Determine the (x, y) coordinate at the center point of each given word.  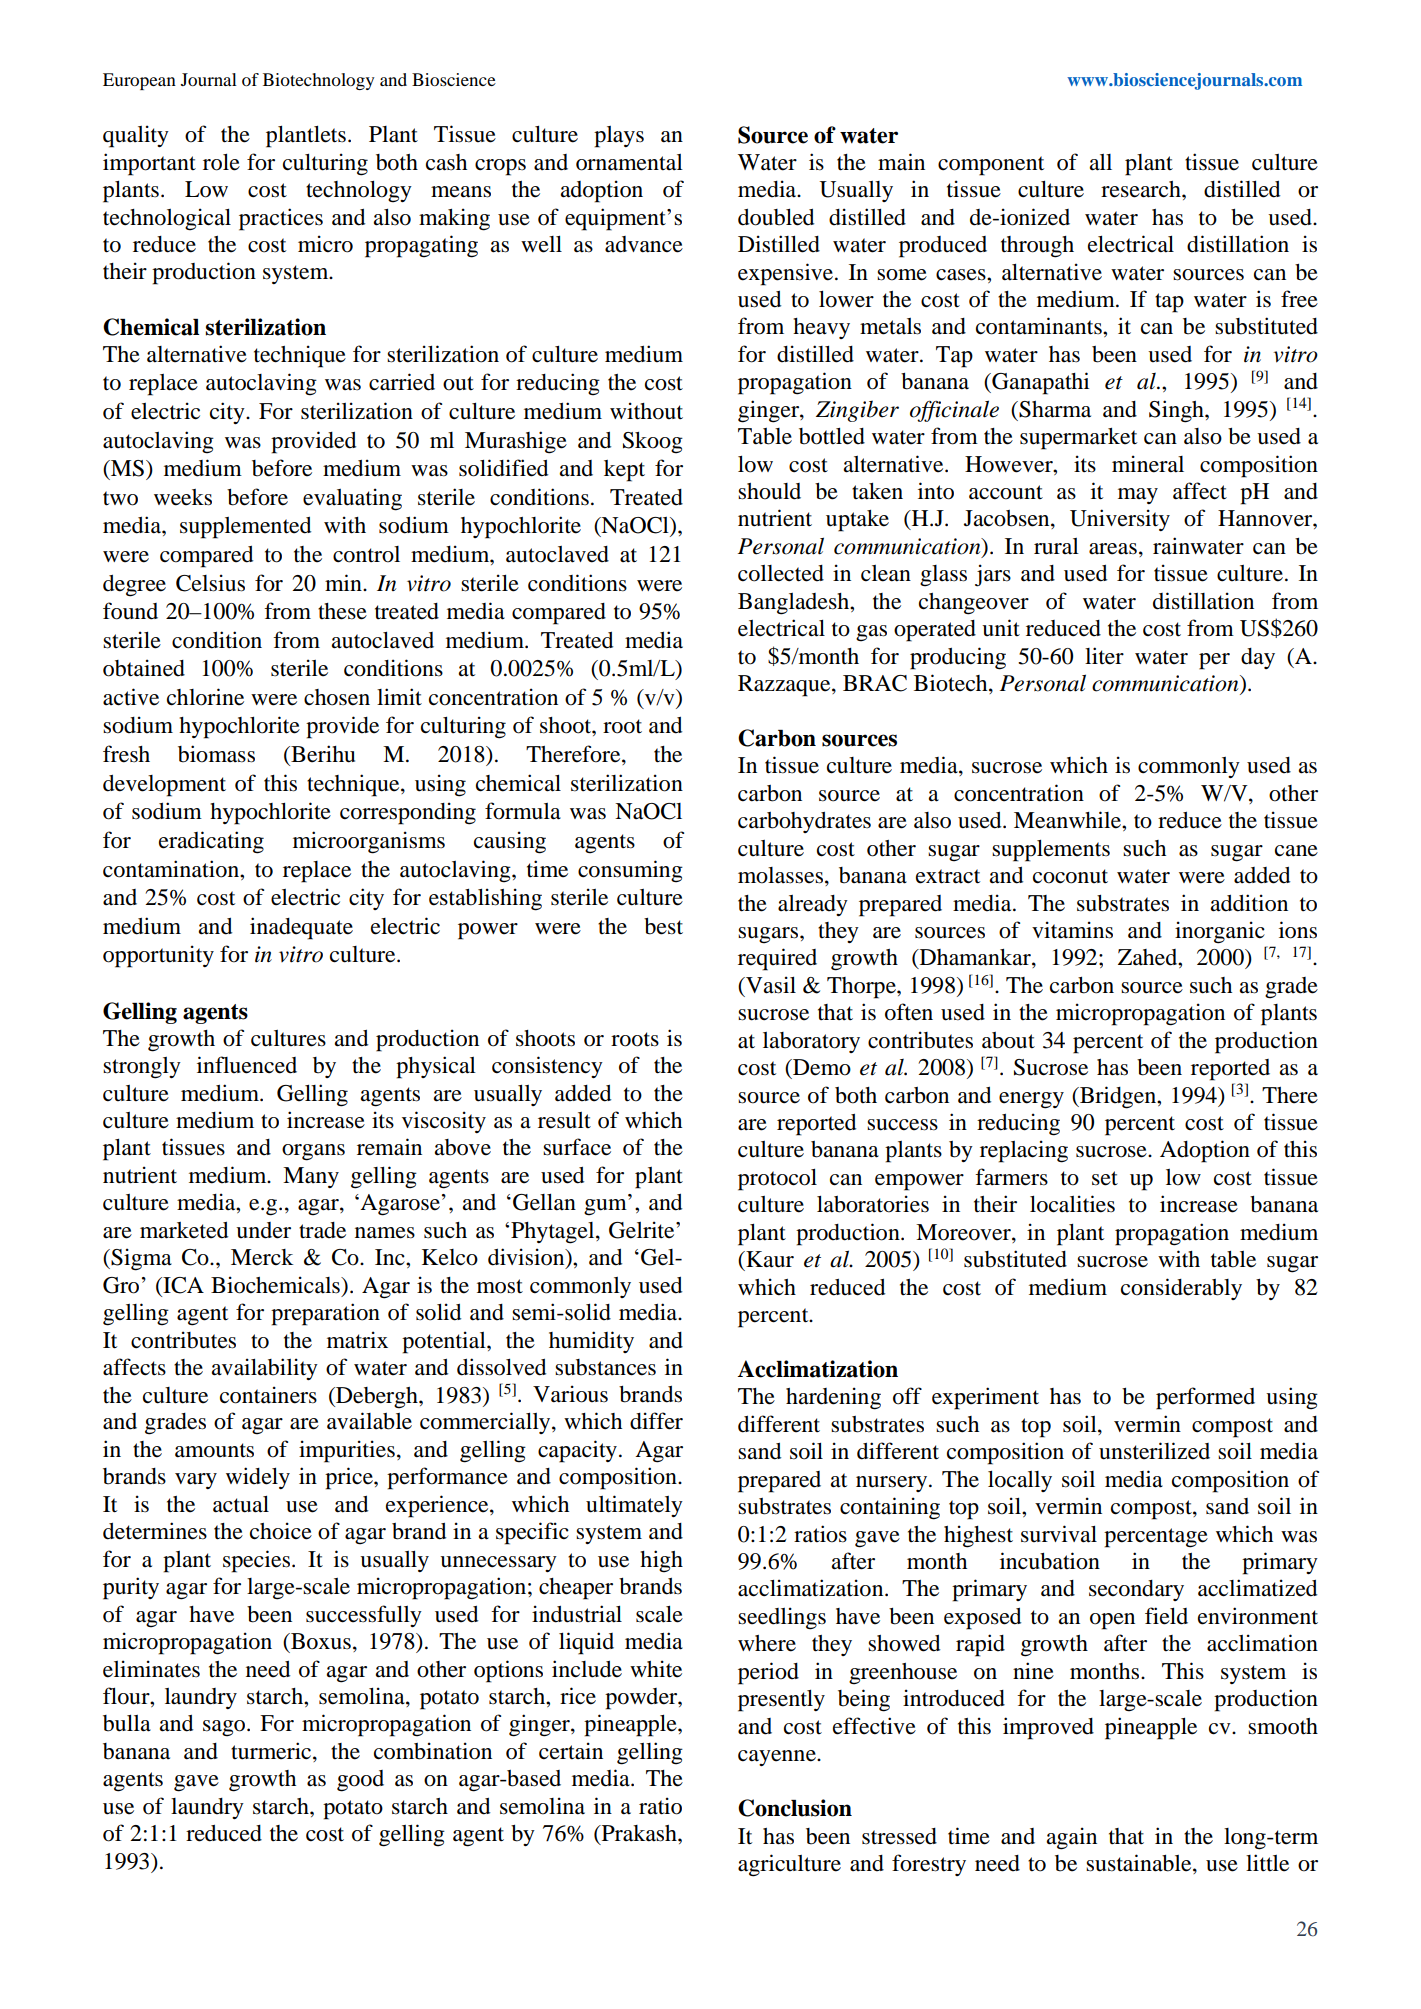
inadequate (301, 928)
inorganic (1220, 932)
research (1142, 189)
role (221, 162)
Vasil (770, 985)
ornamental (629, 162)
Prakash (639, 1834)
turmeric (272, 1752)
